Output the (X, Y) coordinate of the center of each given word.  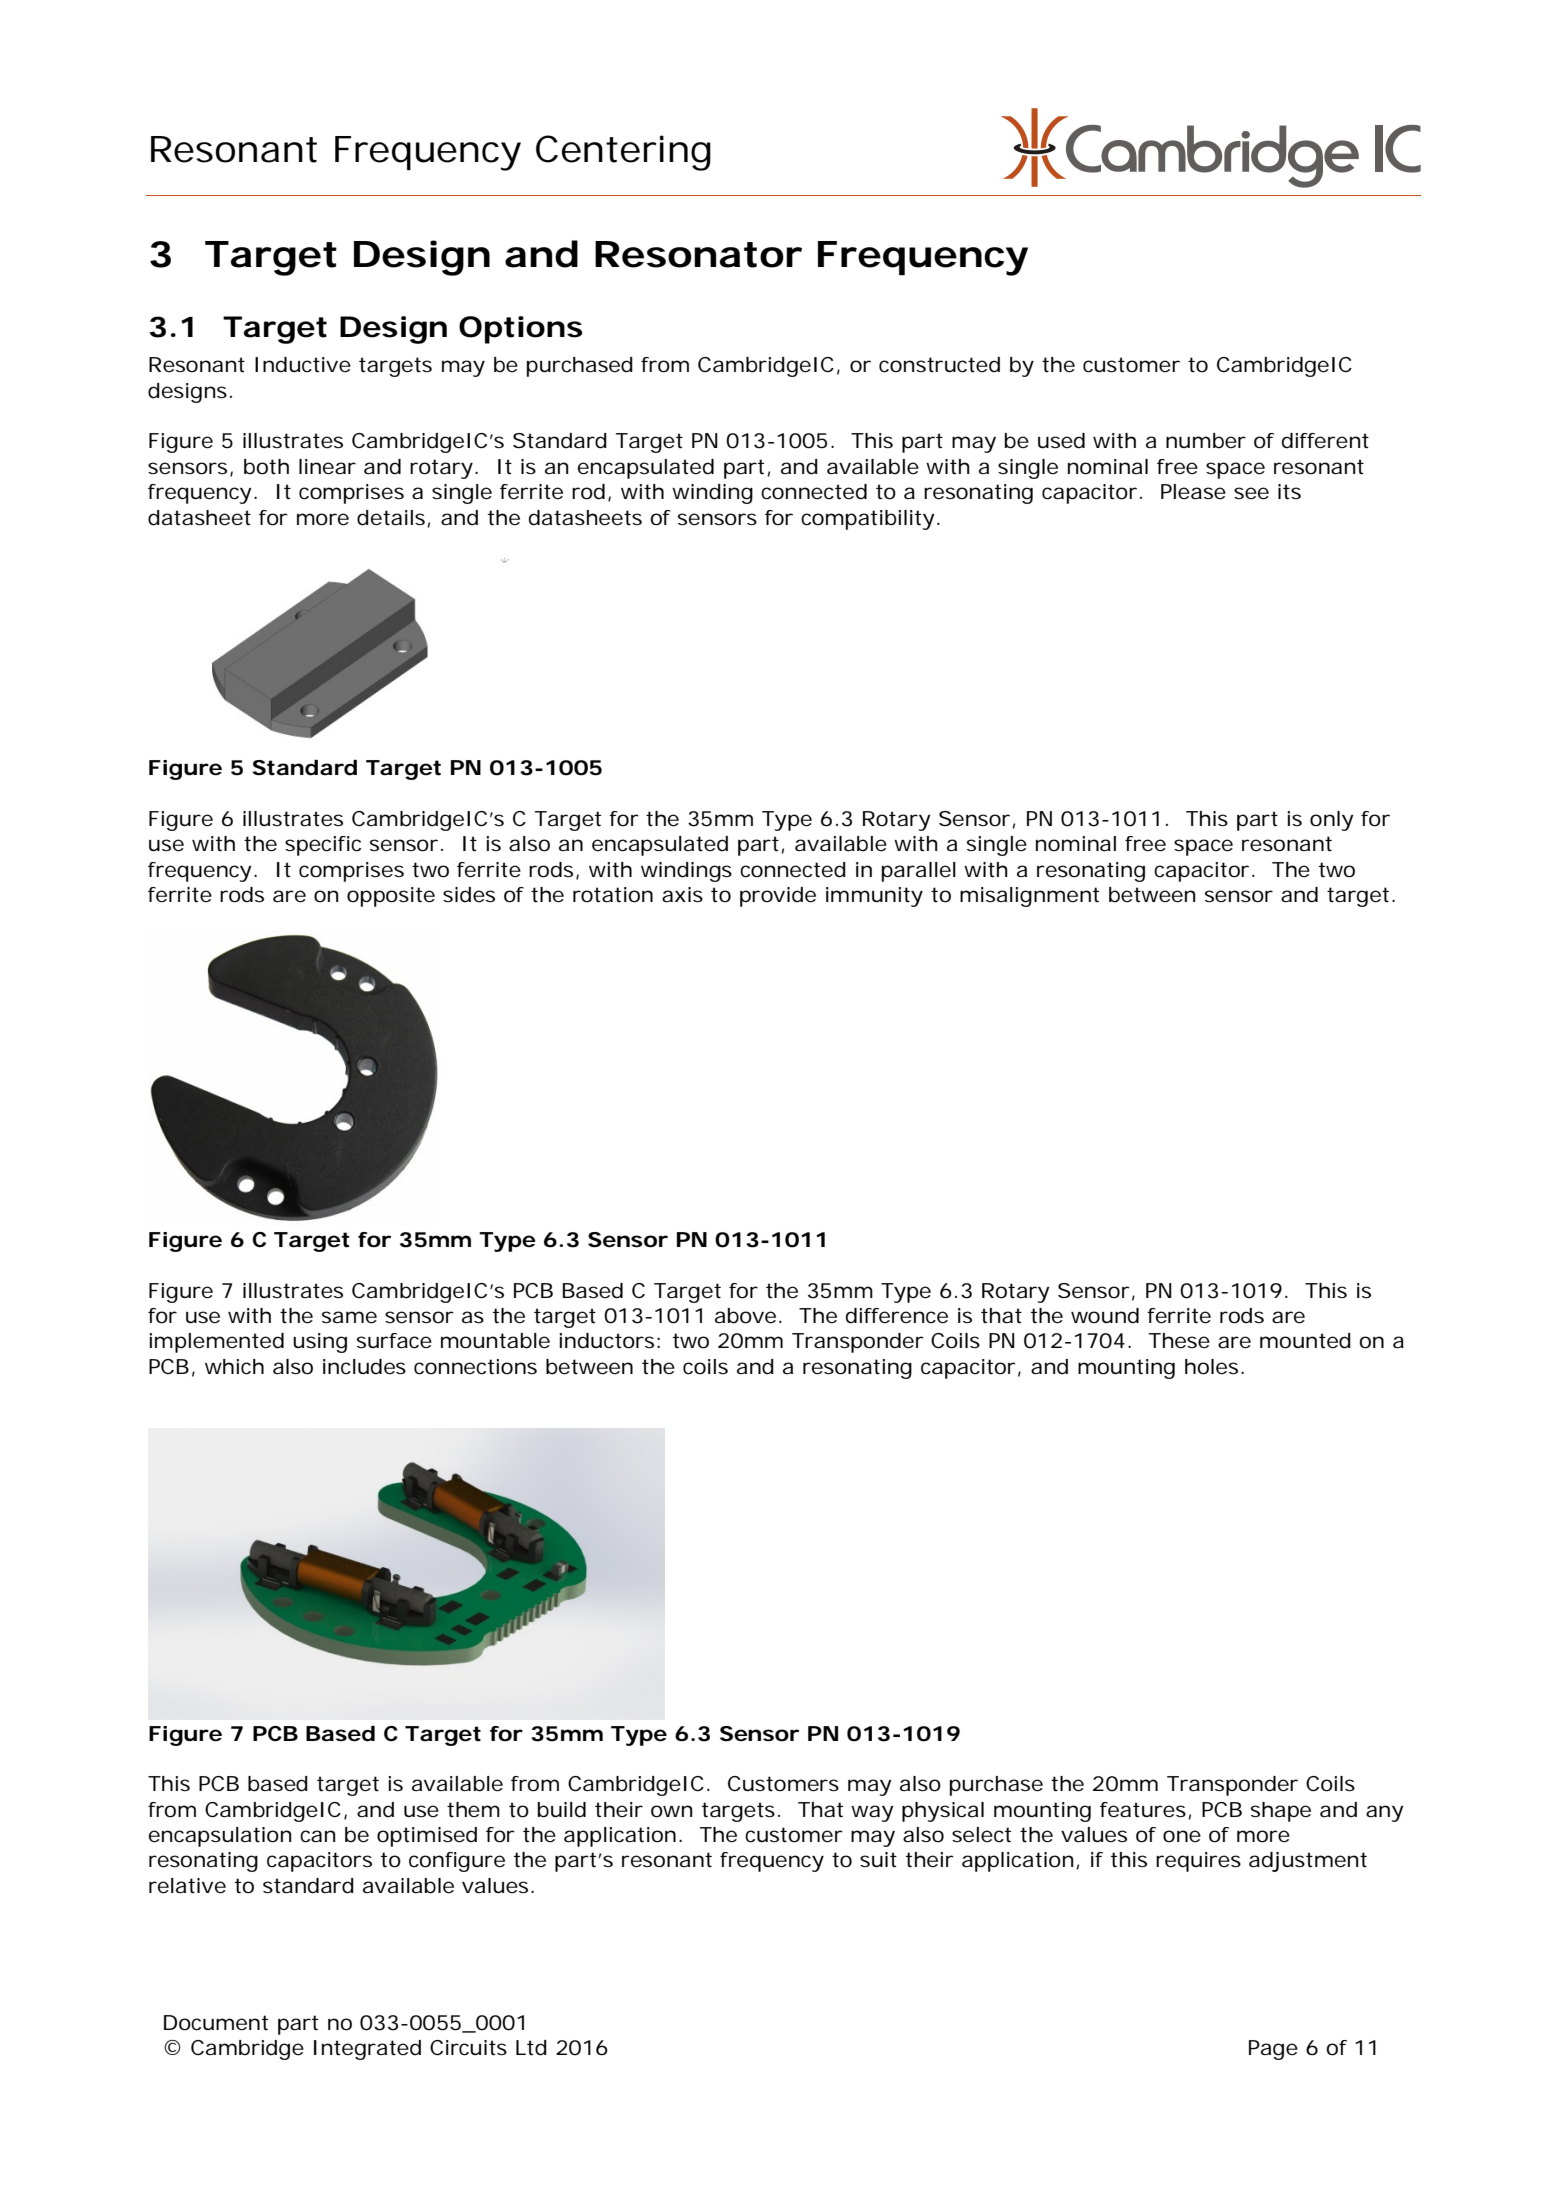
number (1206, 441)
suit (878, 1860)
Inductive (303, 365)
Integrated (367, 2050)
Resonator (698, 254)
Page (1273, 2050)
